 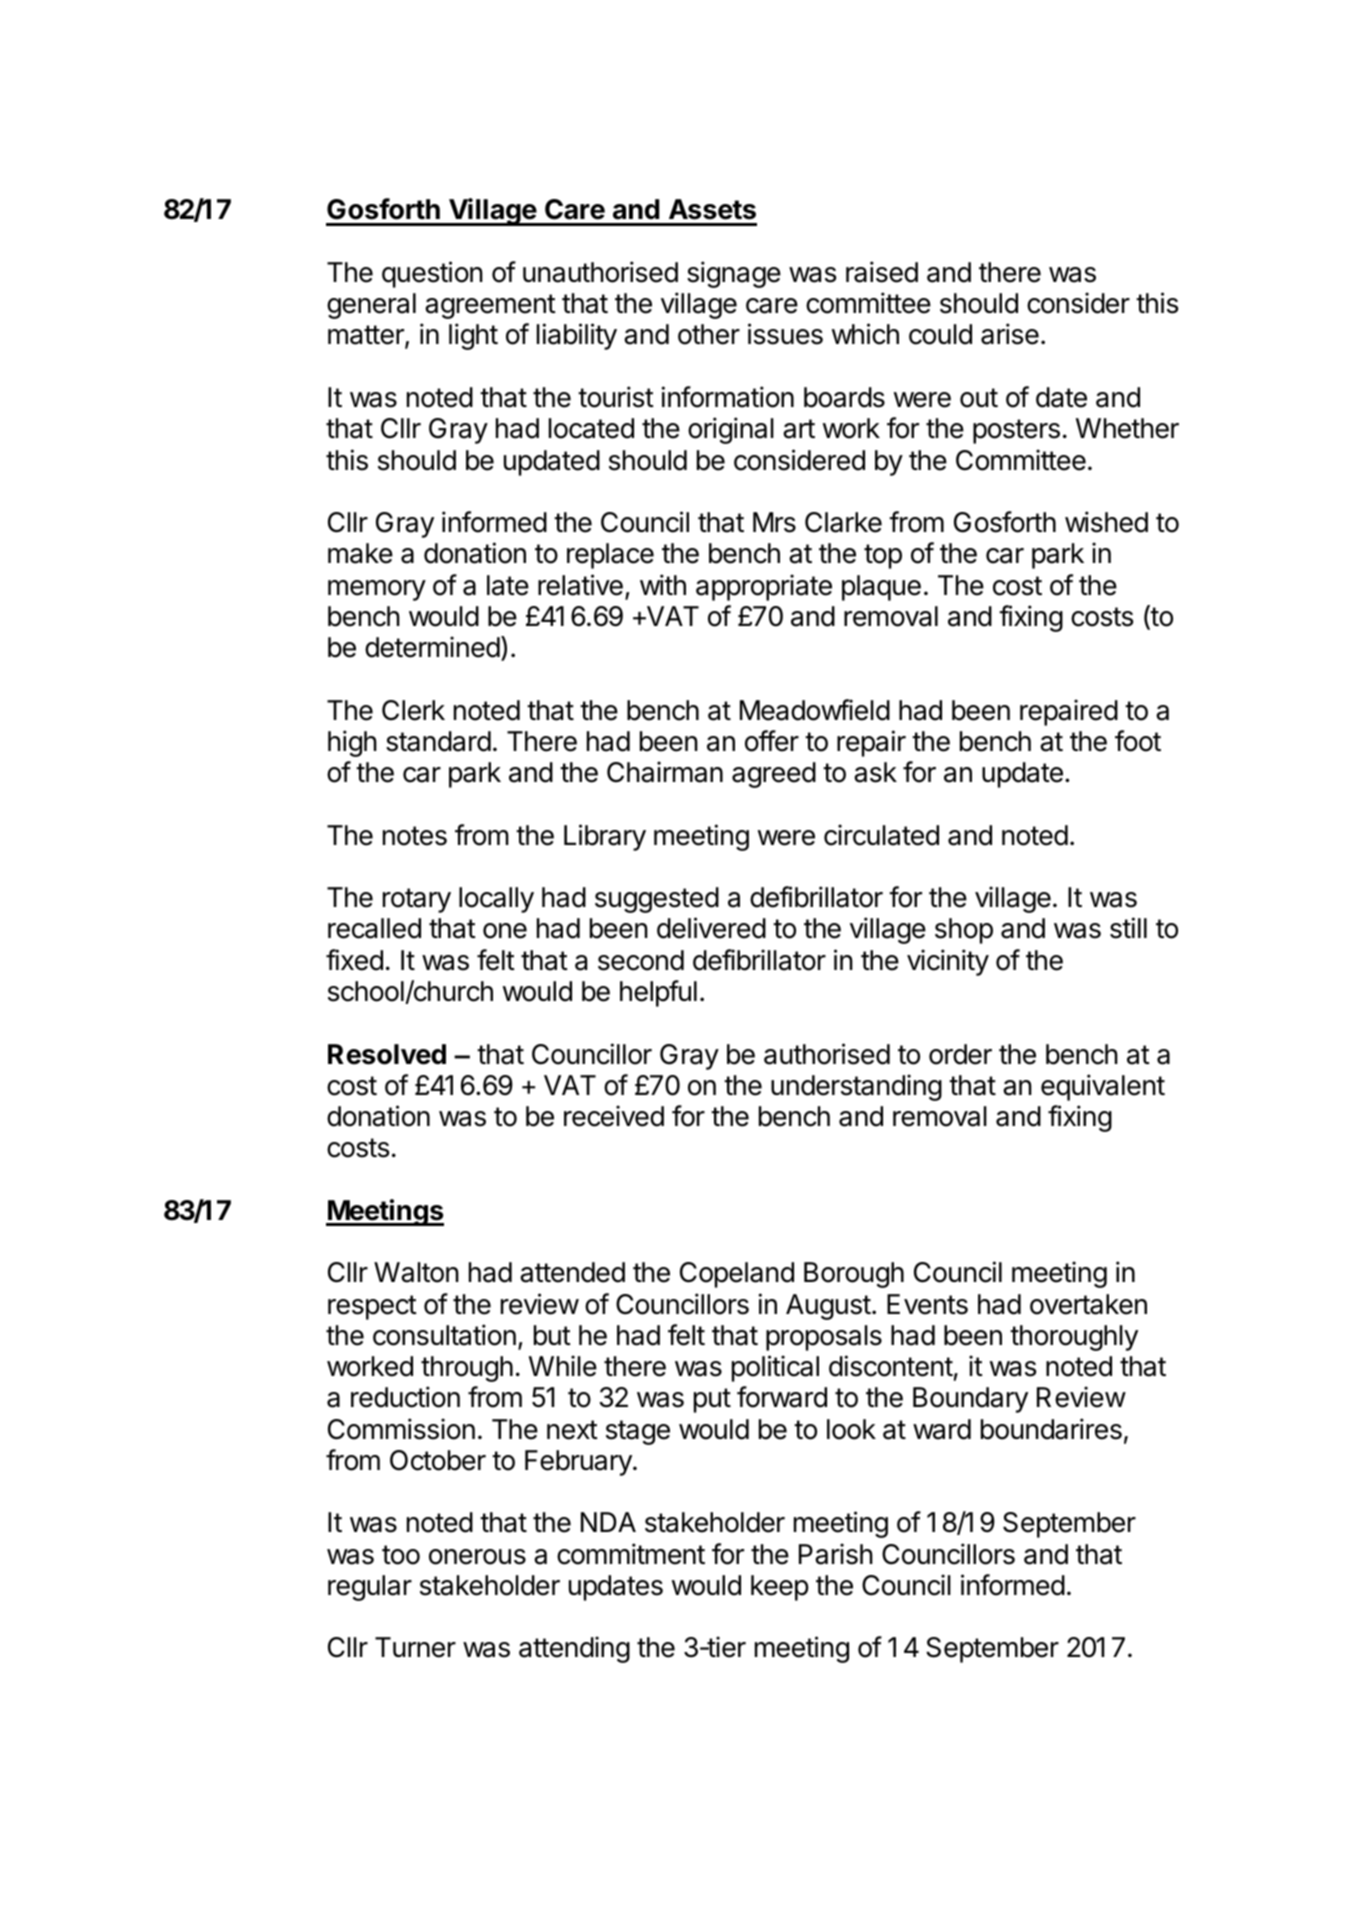 I want to click on appropriate, so click(x=764, y=587).
